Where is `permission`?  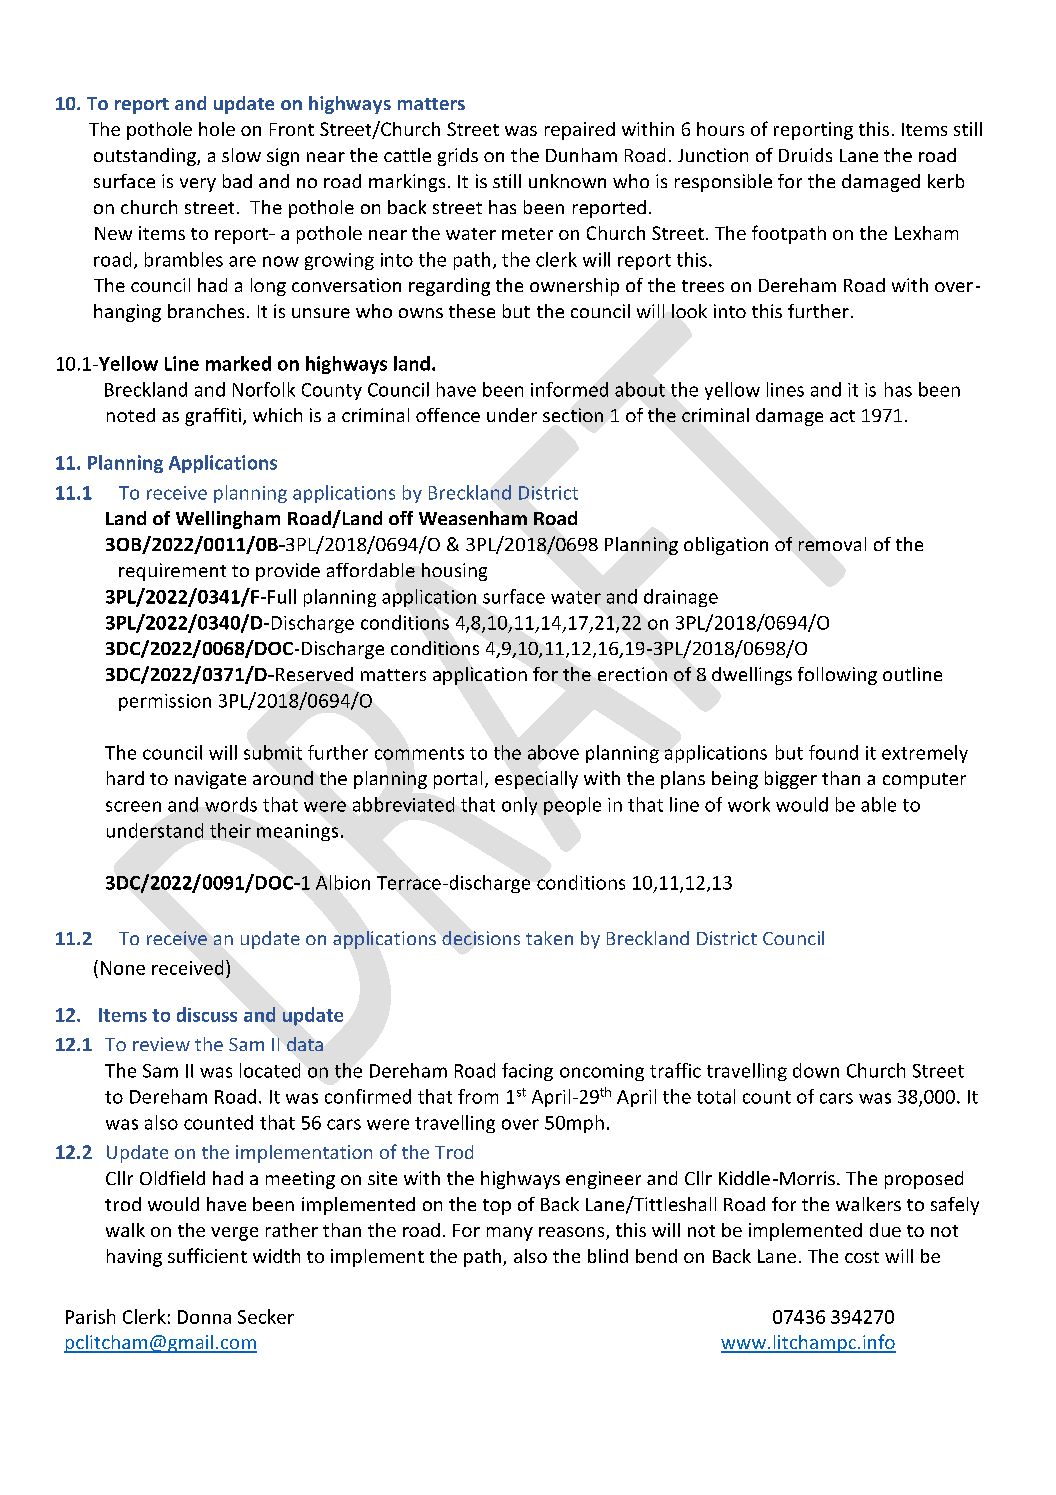 permission is located at coordinates (165, 702).
